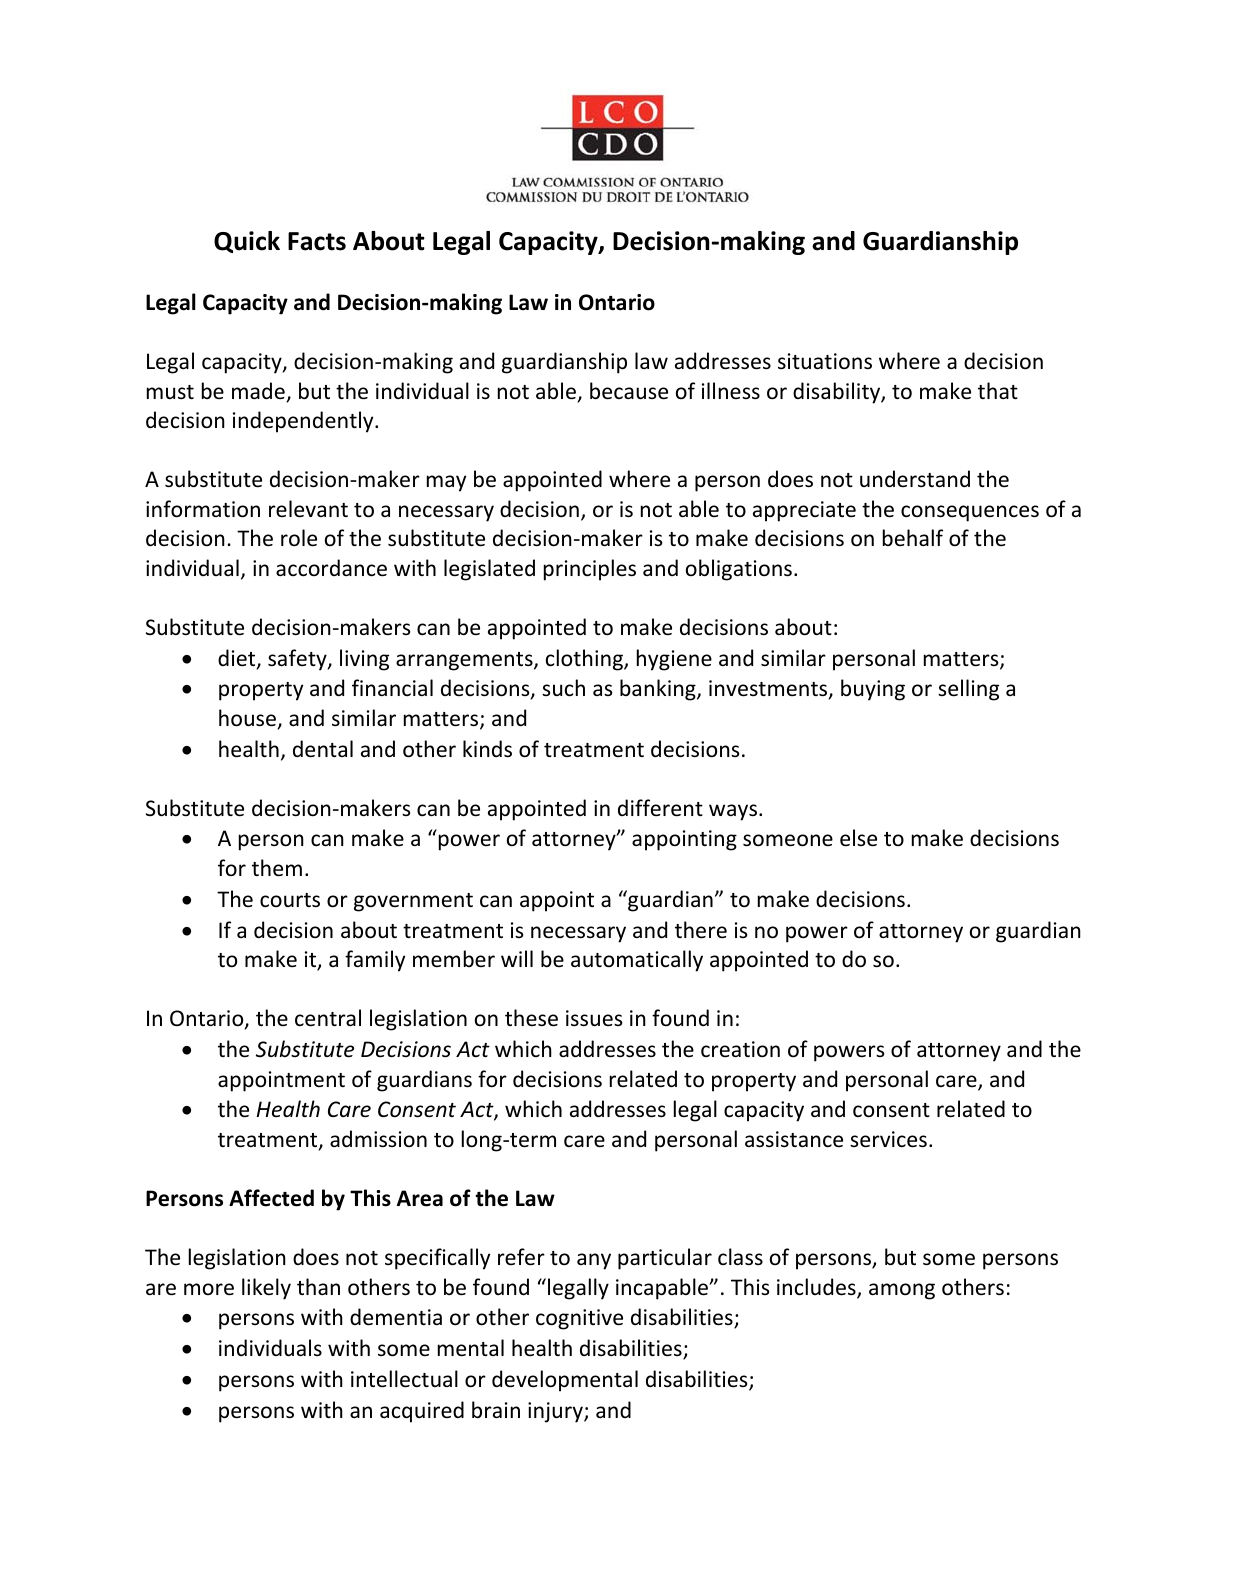 The width and height of the page is (1233, 1596). What do you see at coordinates (290, 900) in the page?
I see `courts` at bounding box center [290, 900].
